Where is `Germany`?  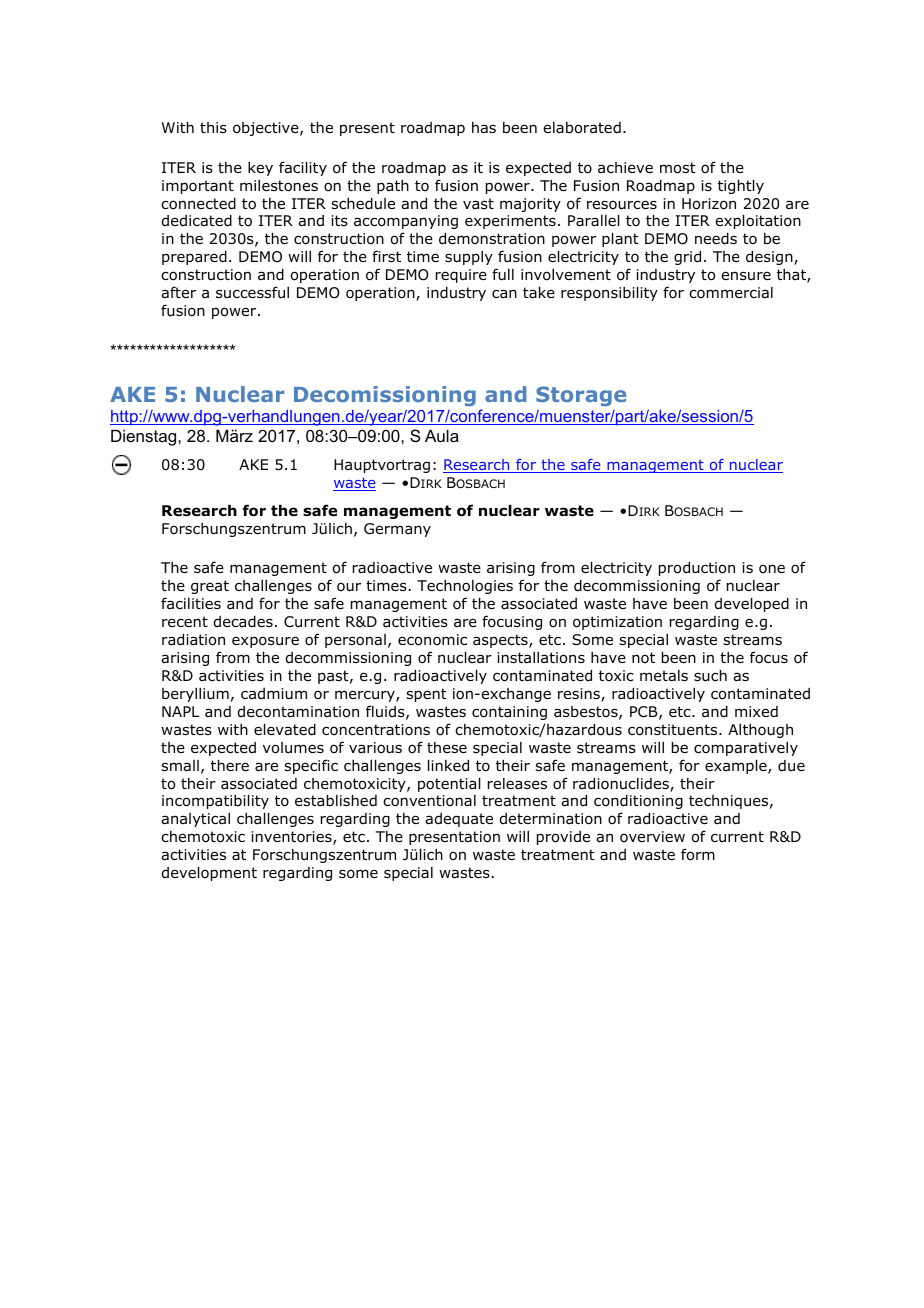 Germany is located at coordinates (397, 530).
